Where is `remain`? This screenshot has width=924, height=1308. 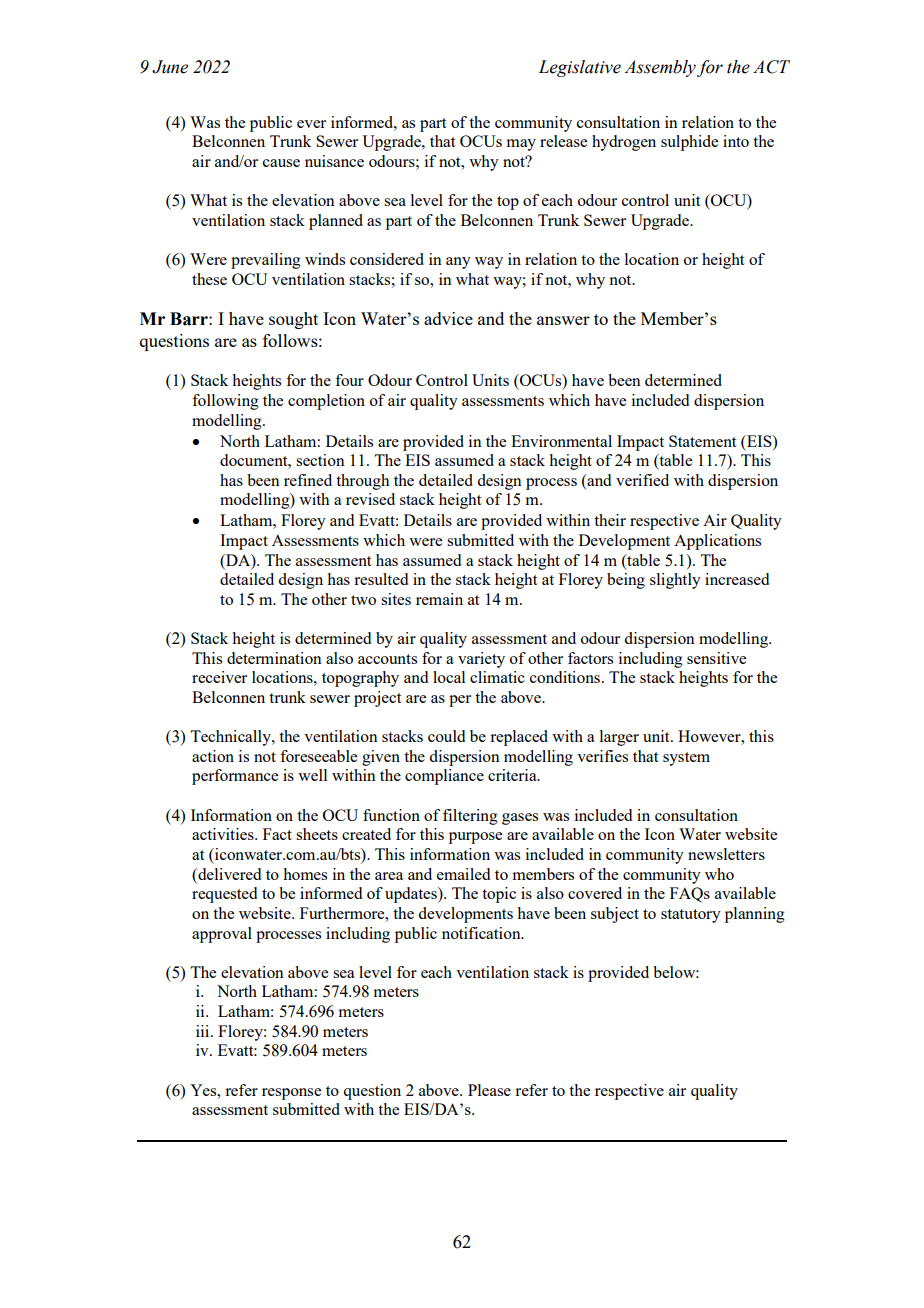 remain is located at coordinates (439, 599).
